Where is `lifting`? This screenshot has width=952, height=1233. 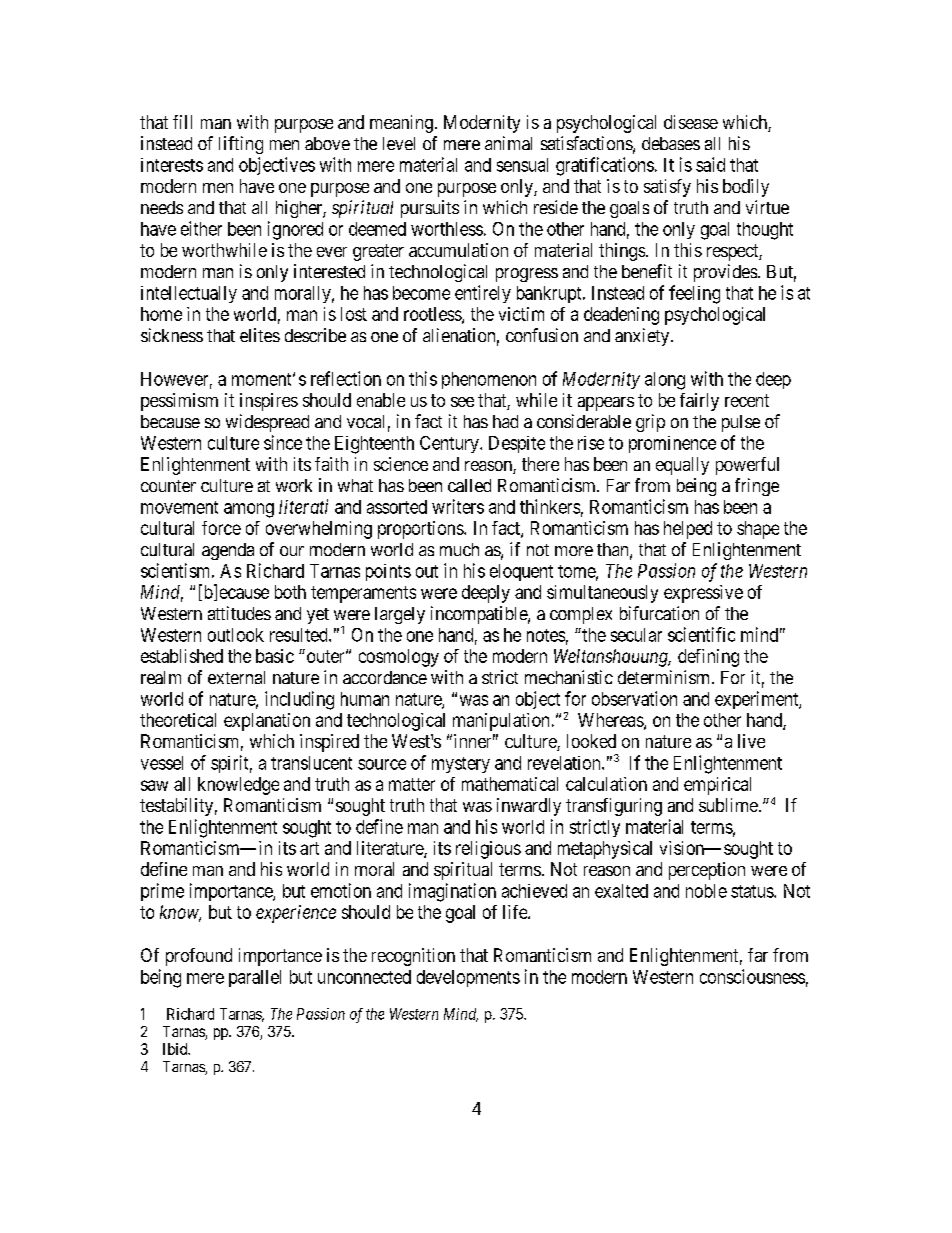 lifting is located at coordinates (241, 145).
